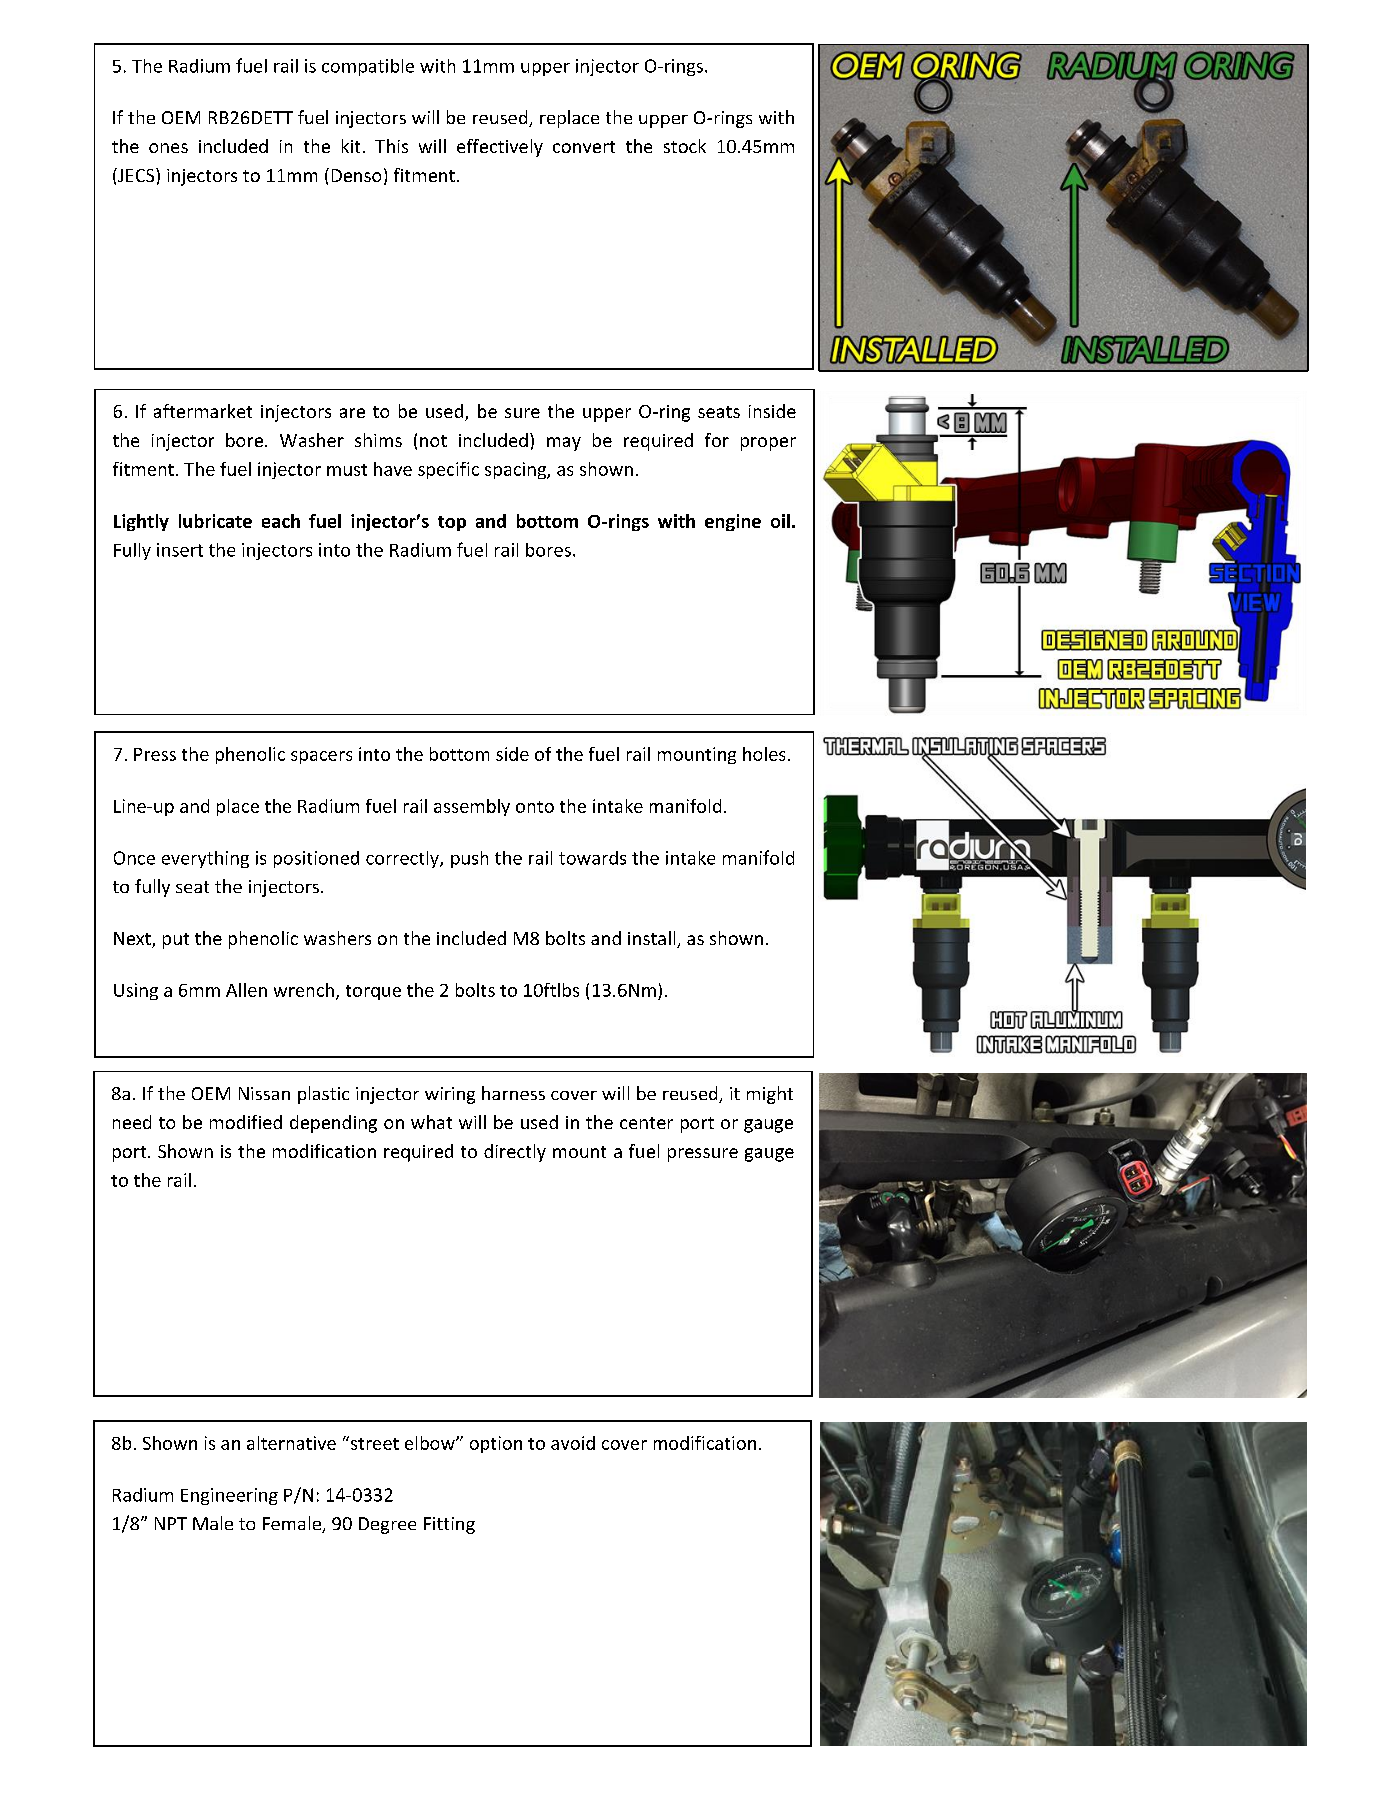  Describe the element at coordinates (472, 807) in the image. I see `assembly` at that location.
